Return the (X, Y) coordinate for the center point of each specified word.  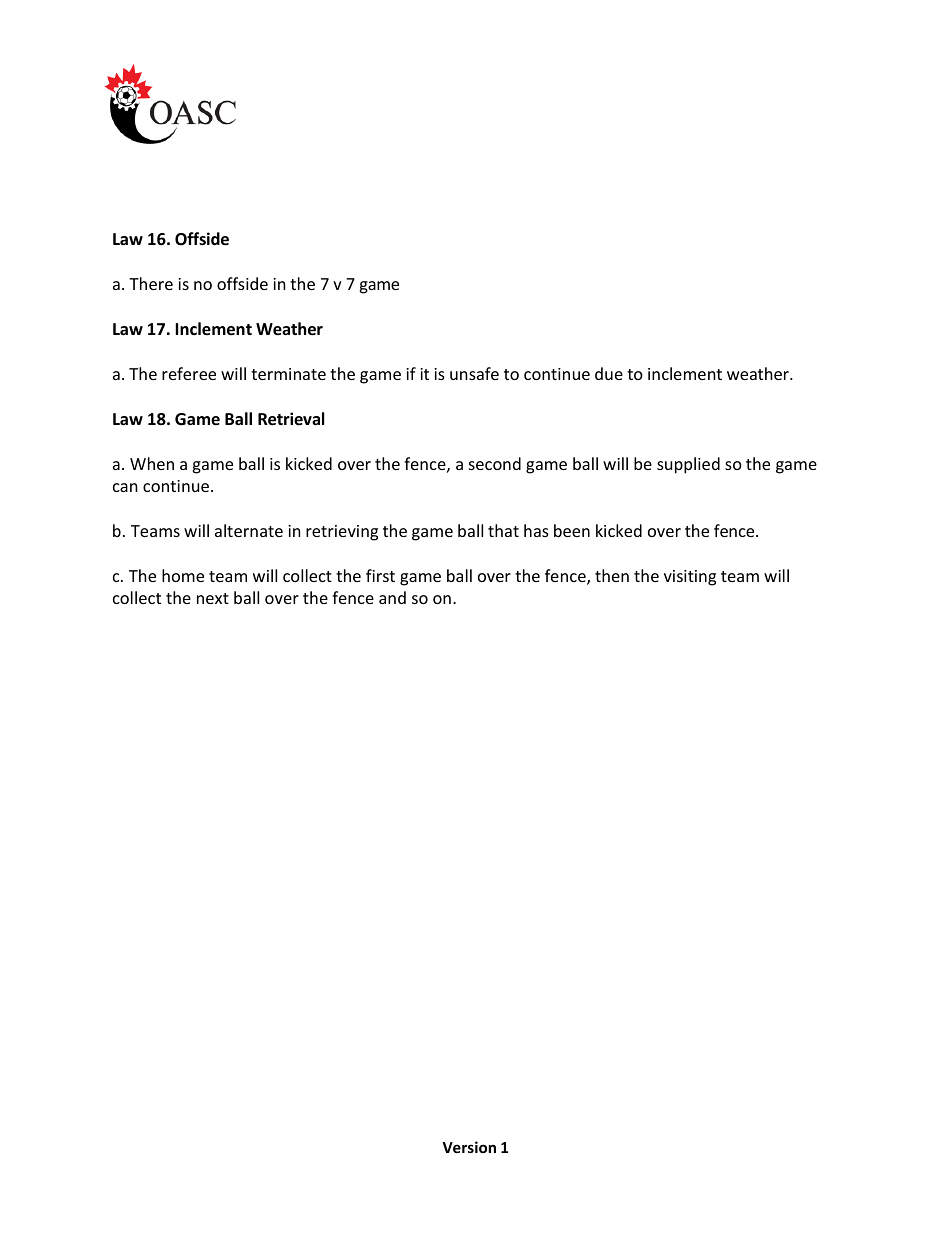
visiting (690, 578)
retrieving (342, 533)
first (380, 575)
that (503, 530)
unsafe (474, 373)
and (392, 597)
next (213, 598)
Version (469, 1147)
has (536, 530)
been (572, 530)
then (612, 575)
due (609, 373)
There (151, 283)
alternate (249, 530)
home (183, 575)
